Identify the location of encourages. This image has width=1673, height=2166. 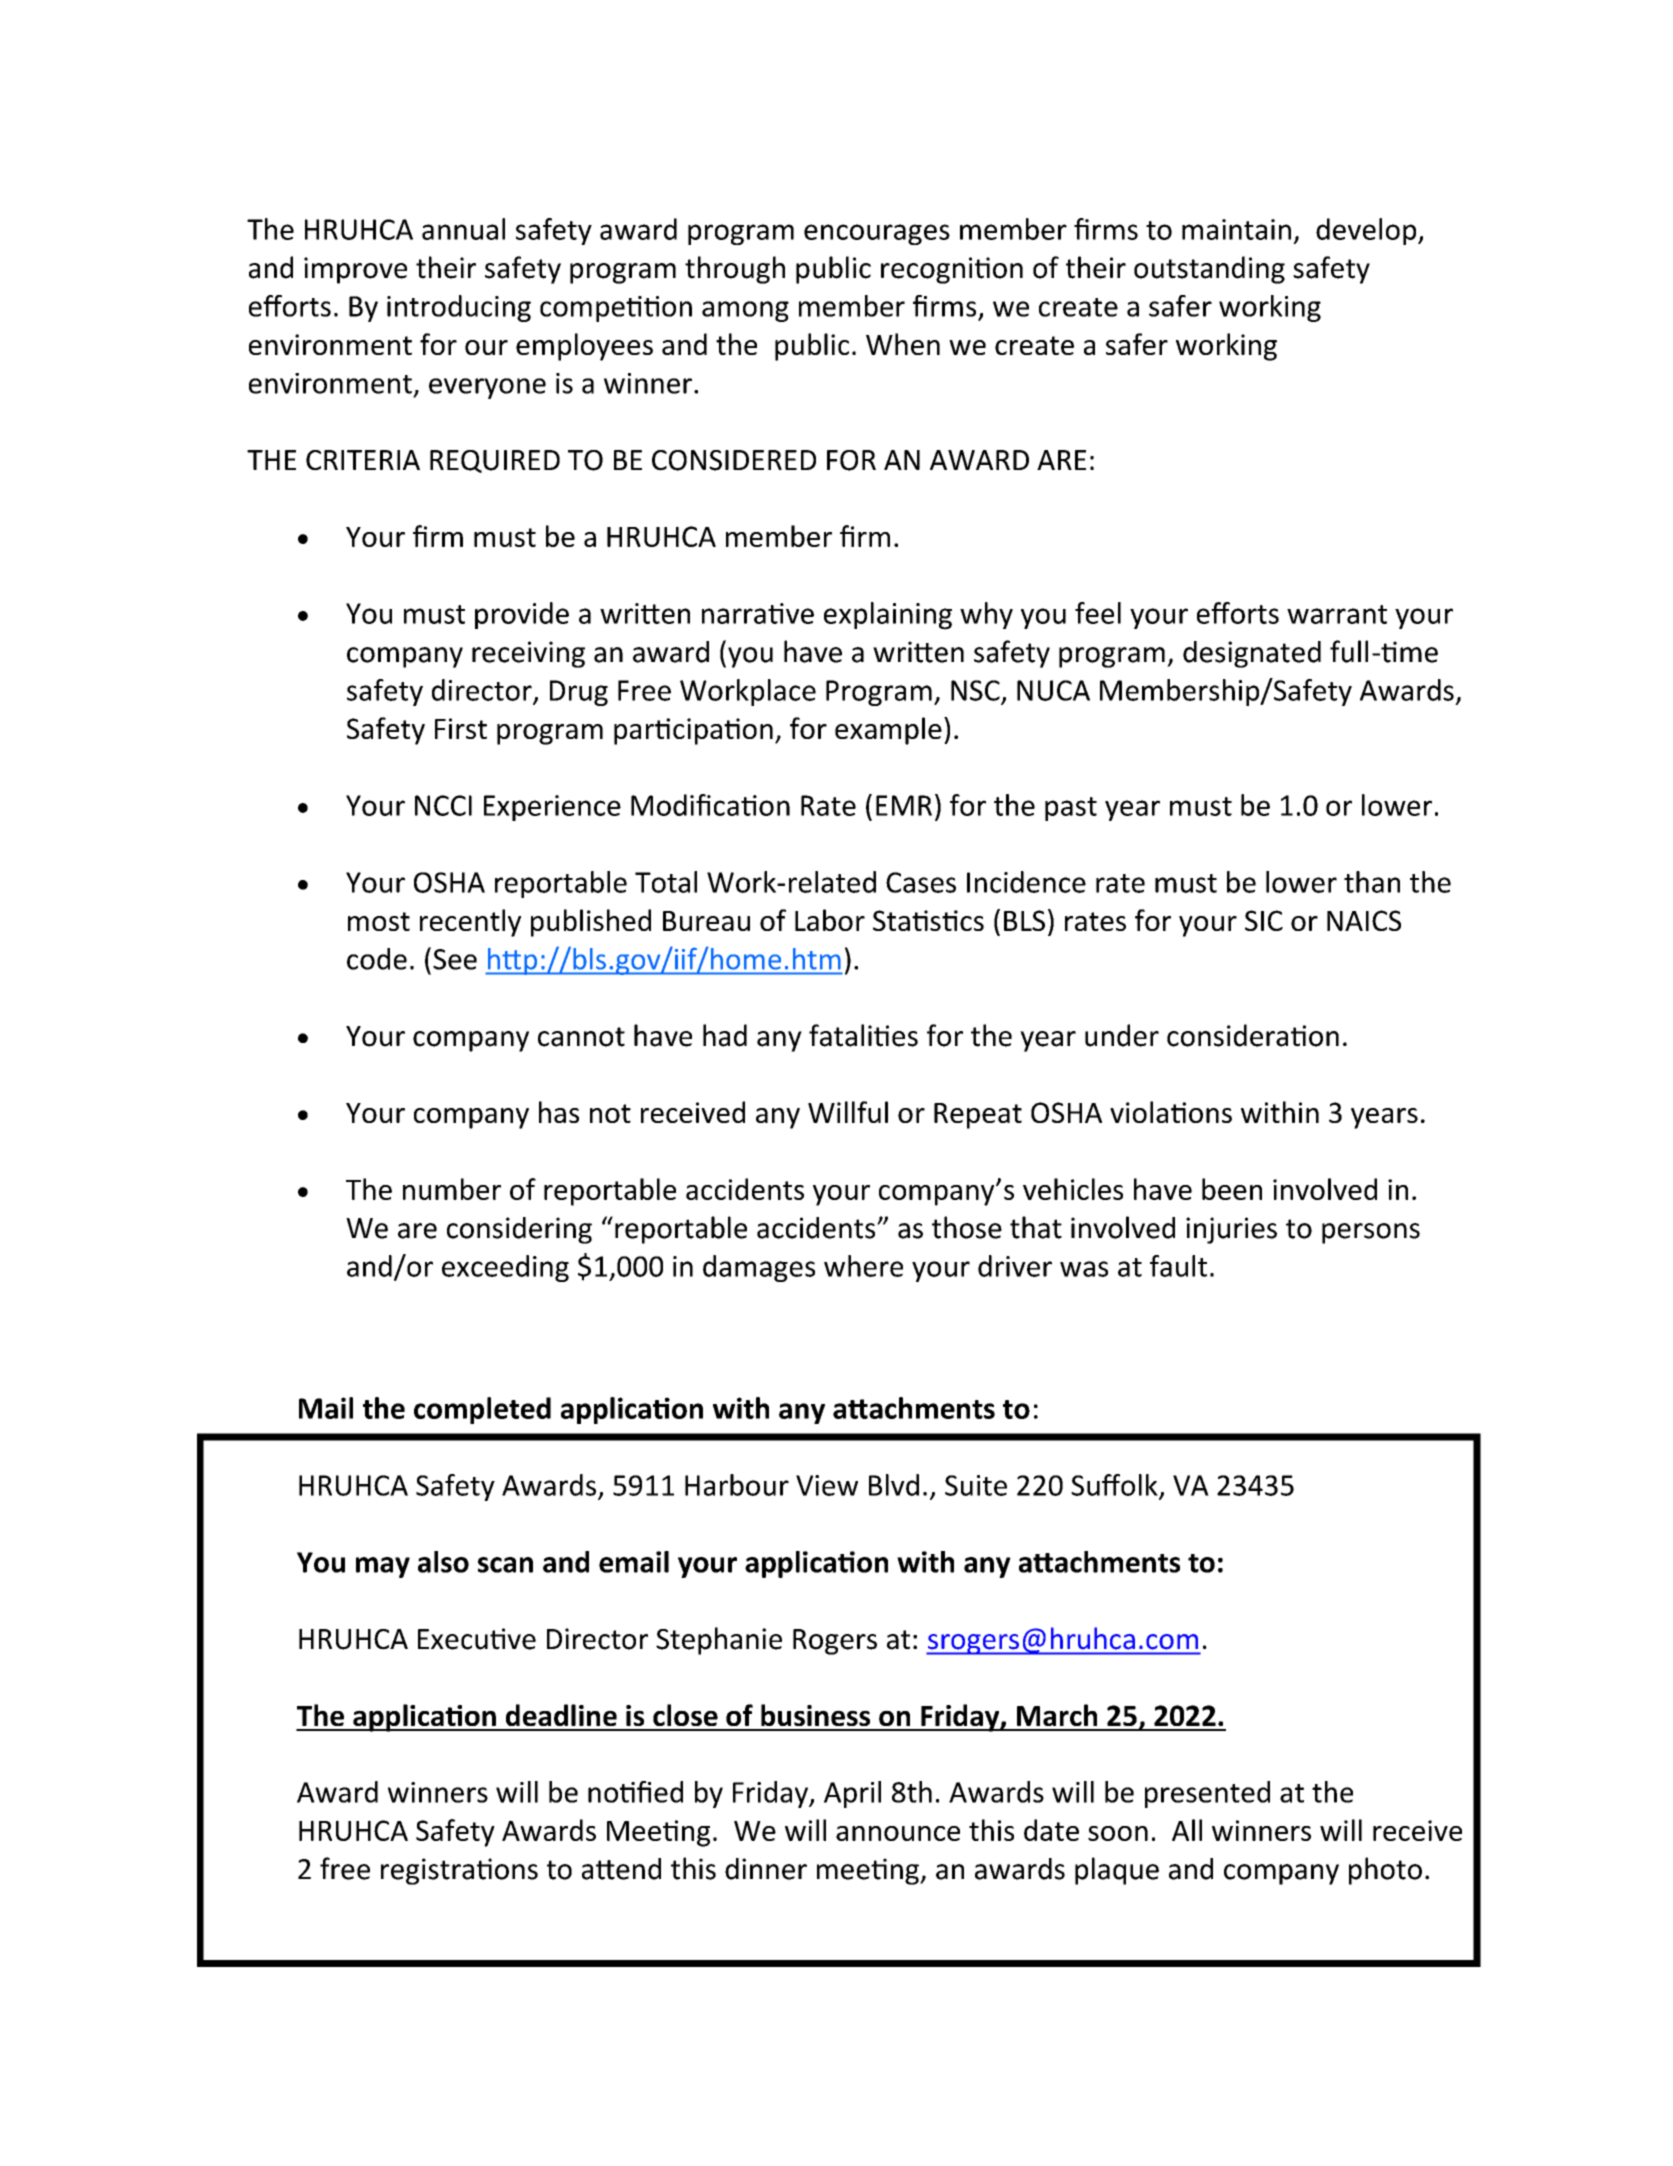
(877, 234).
